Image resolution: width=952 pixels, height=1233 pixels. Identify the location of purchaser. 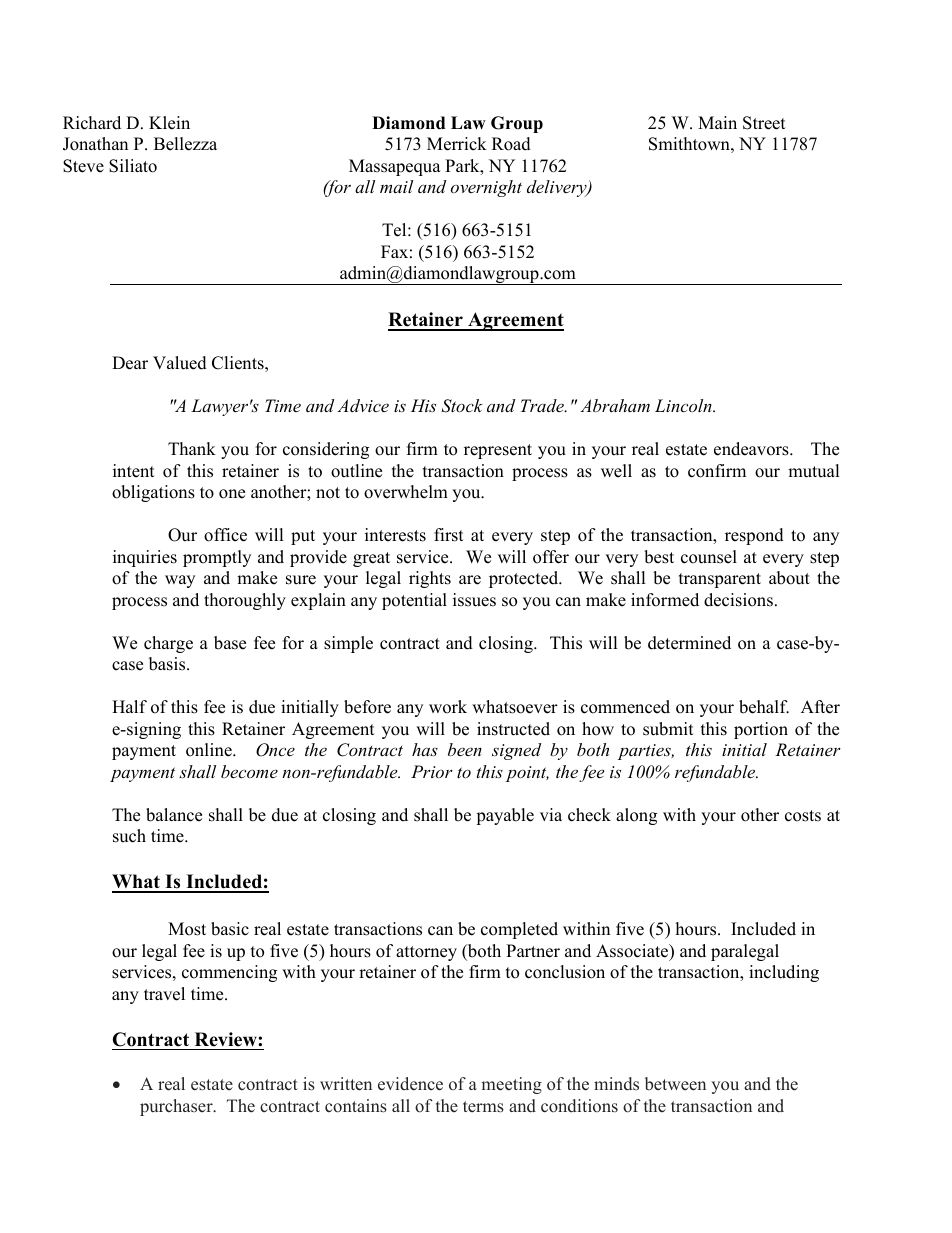
(177, 1107).
